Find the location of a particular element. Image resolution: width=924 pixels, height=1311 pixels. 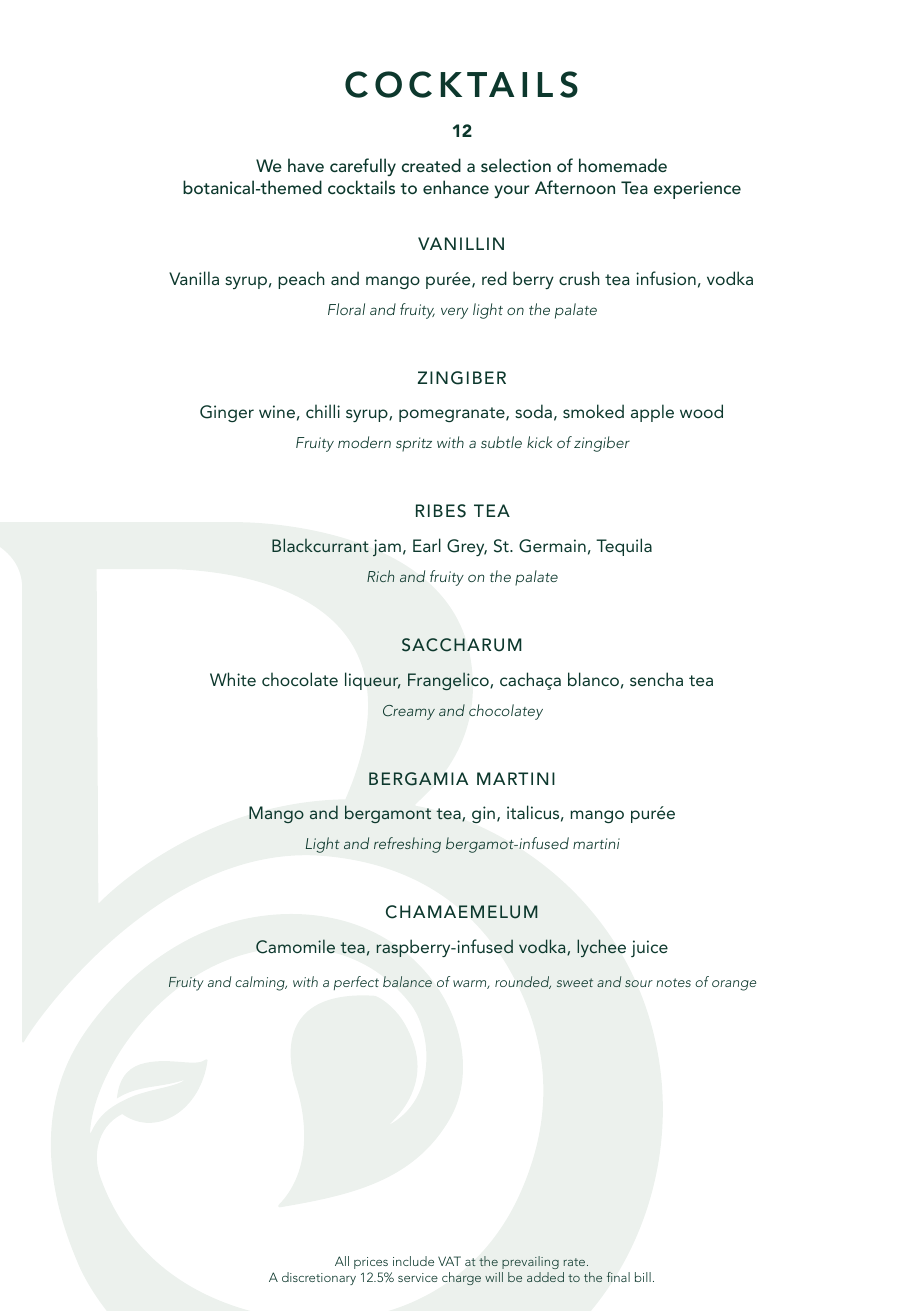

VAT is located at coordinates (449, 1261).
